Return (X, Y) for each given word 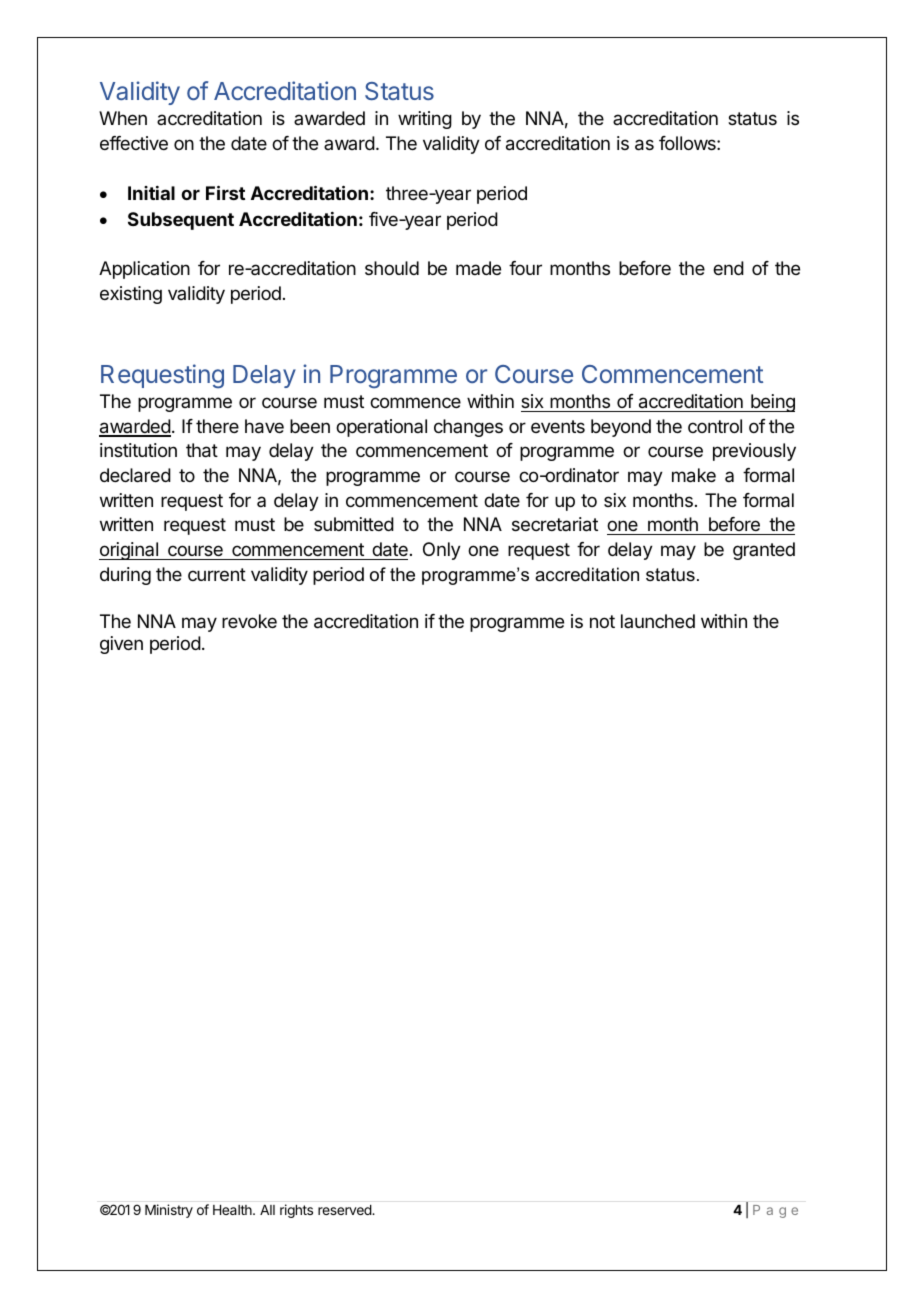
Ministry (169, 1211)
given (121, 645)
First (225, 192)
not (602, 621)
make (694, 475)
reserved (345, 1210)
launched (658, 621)
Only (442, 551)
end (728, 268)
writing (425, 120)
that (202, 450)
